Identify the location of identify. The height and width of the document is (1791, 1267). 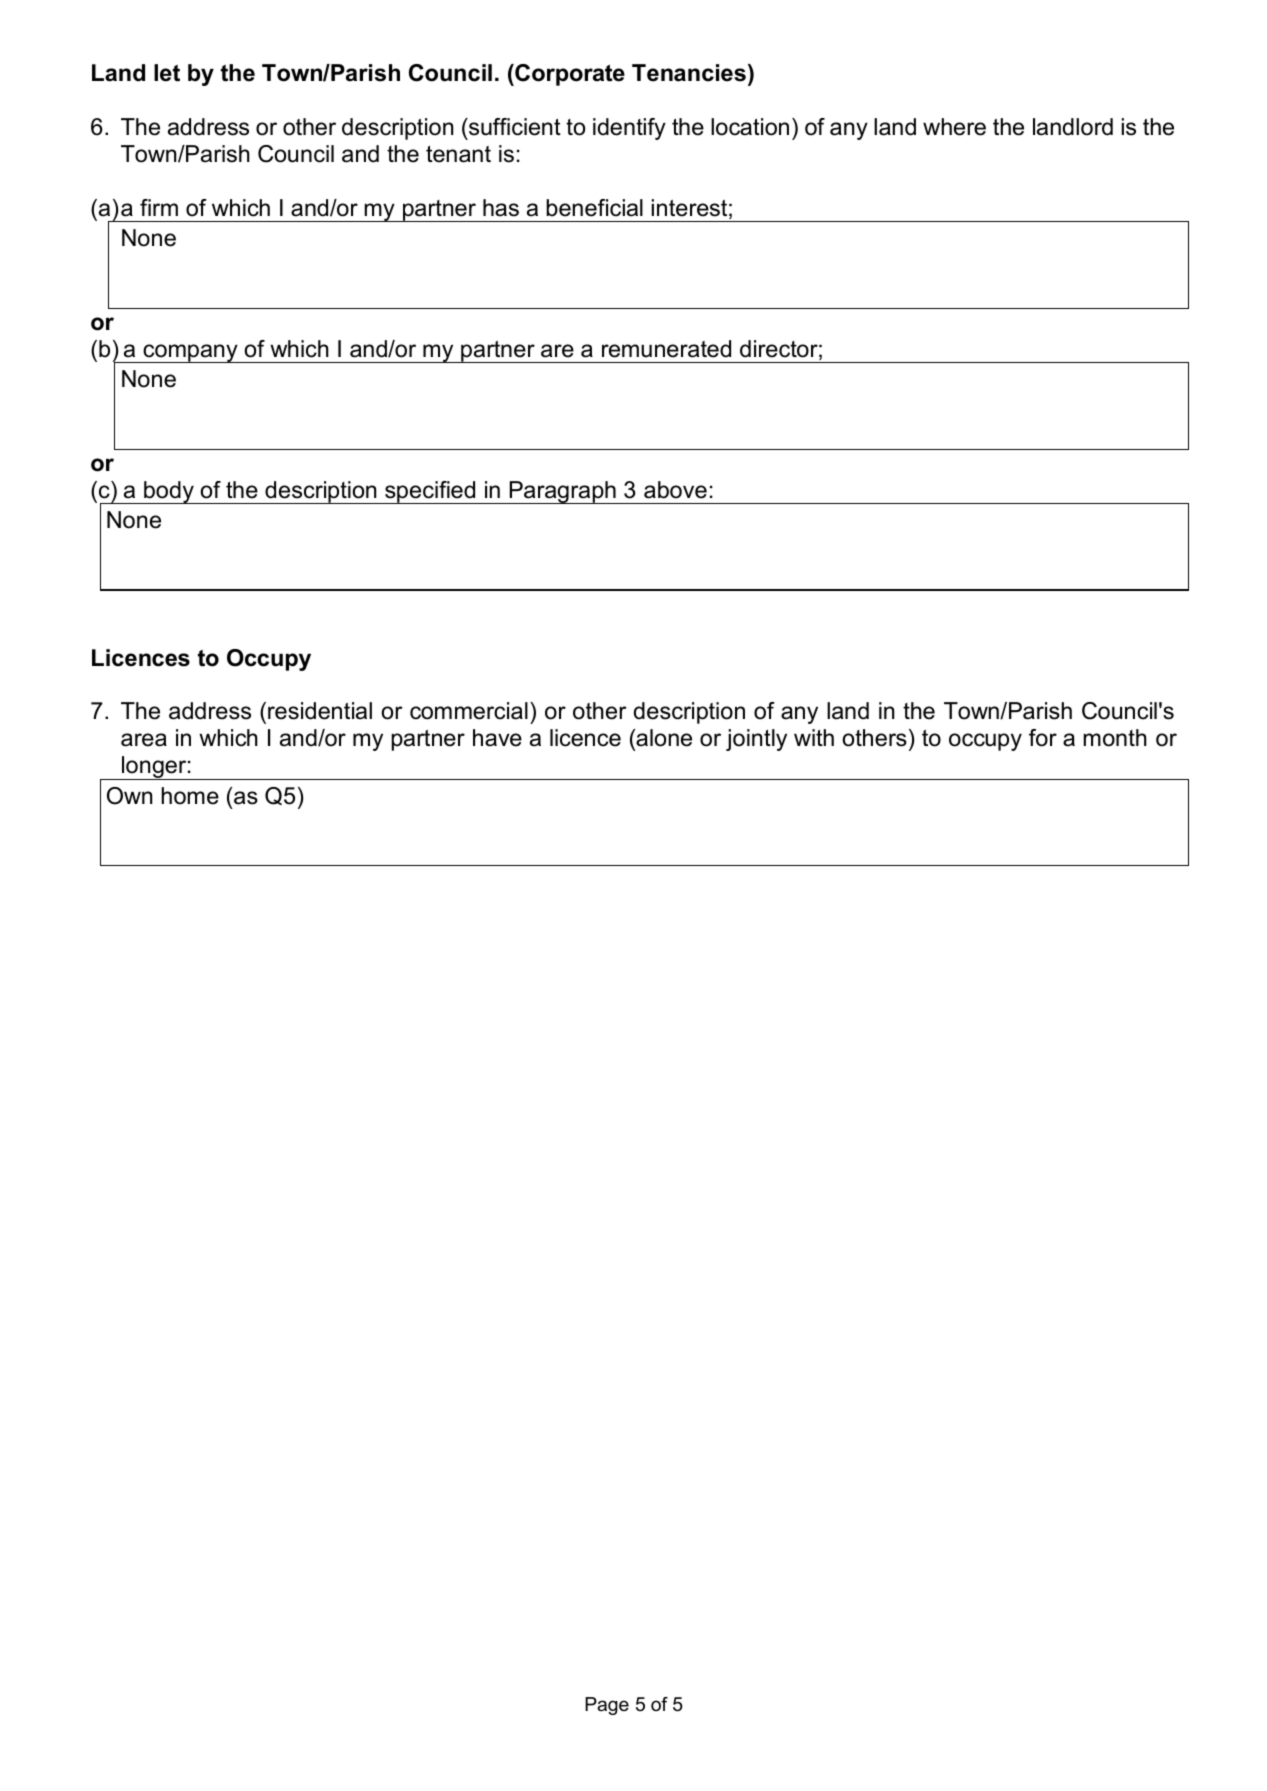
(629, 129).
